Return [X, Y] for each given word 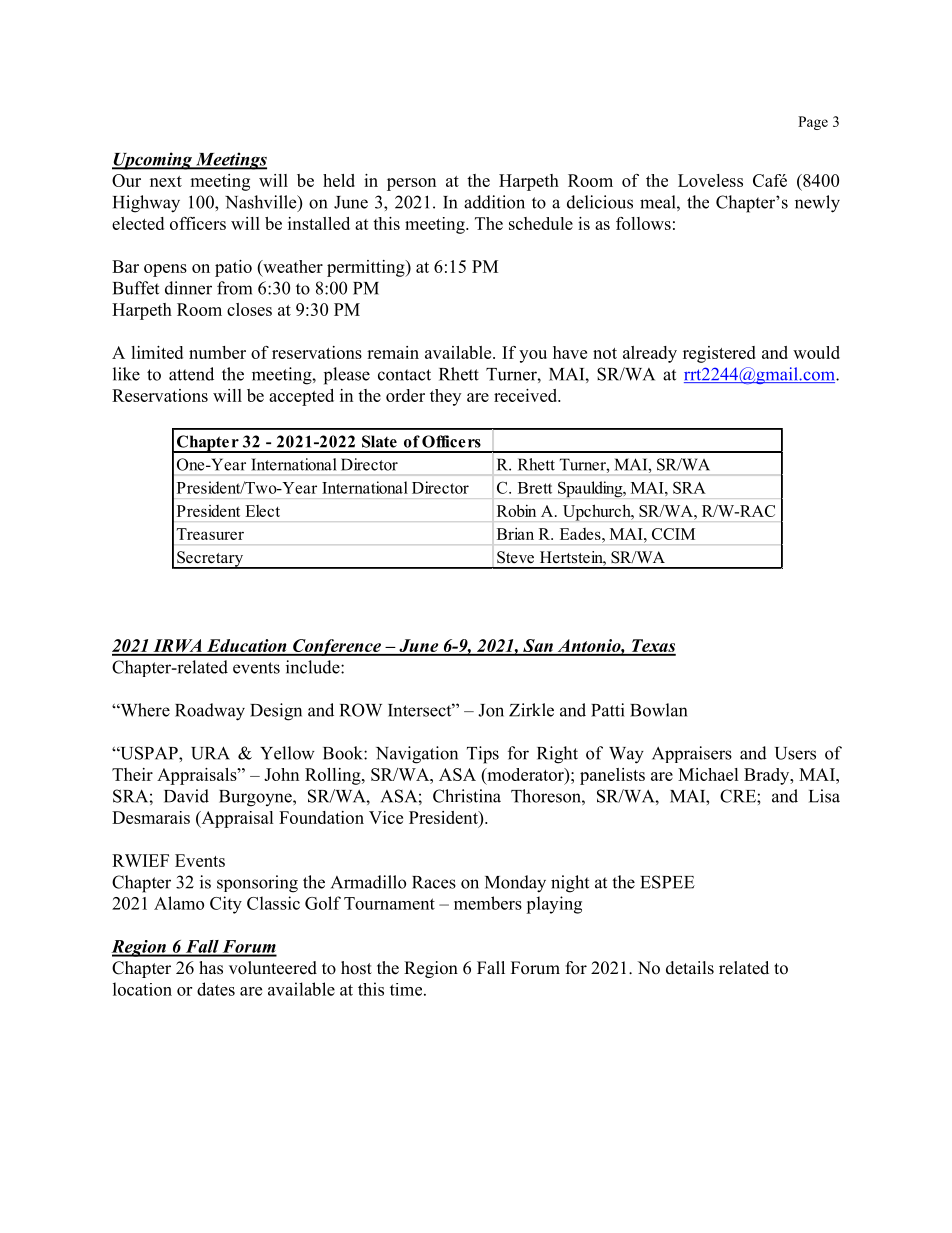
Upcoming [153, 161]
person [411, 184]
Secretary [210, 560]
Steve [515, 557]
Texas [652, 647]
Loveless [710, 180]
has [211, 968]
